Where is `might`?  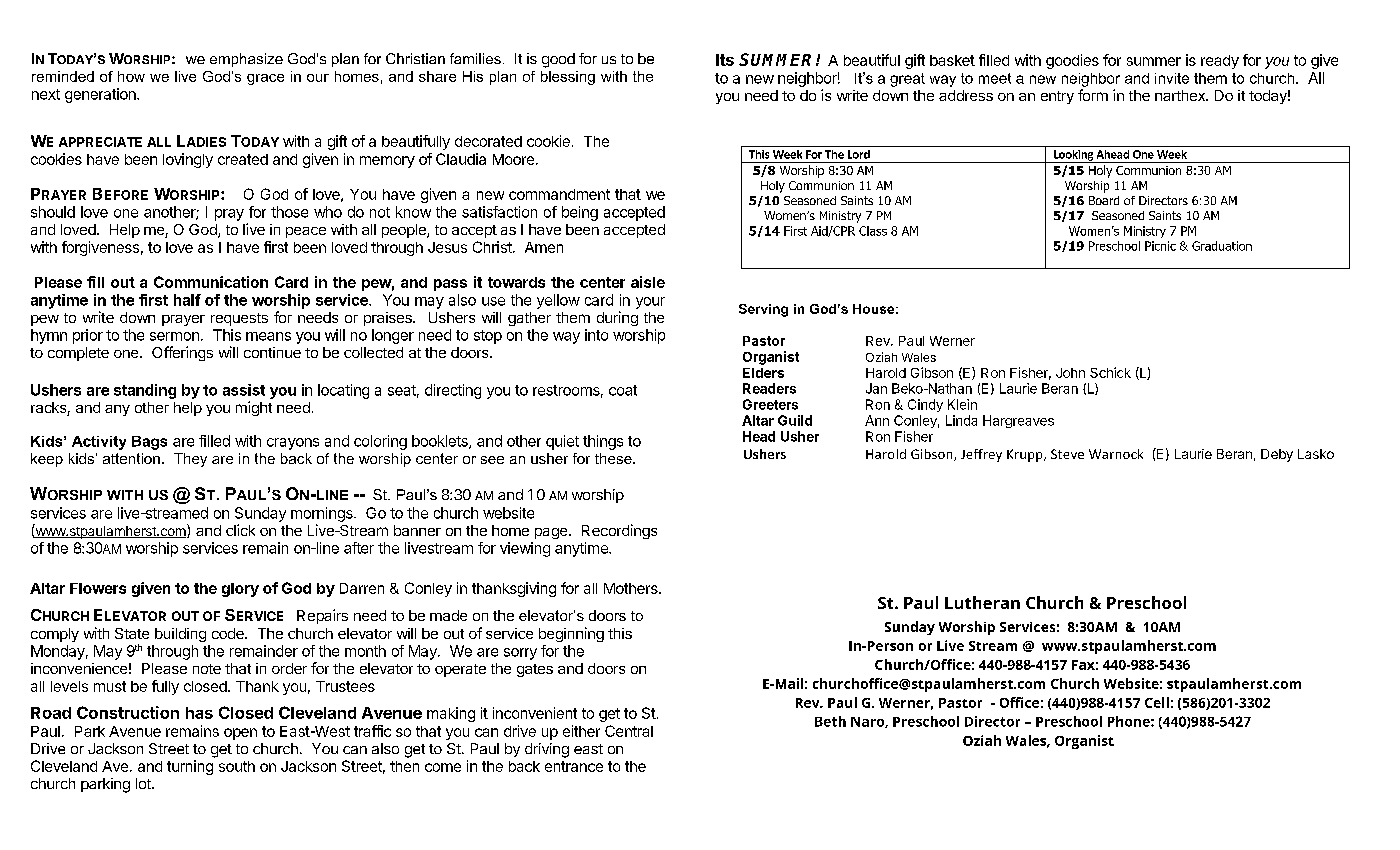 might is located at coordinates (254, 408).
